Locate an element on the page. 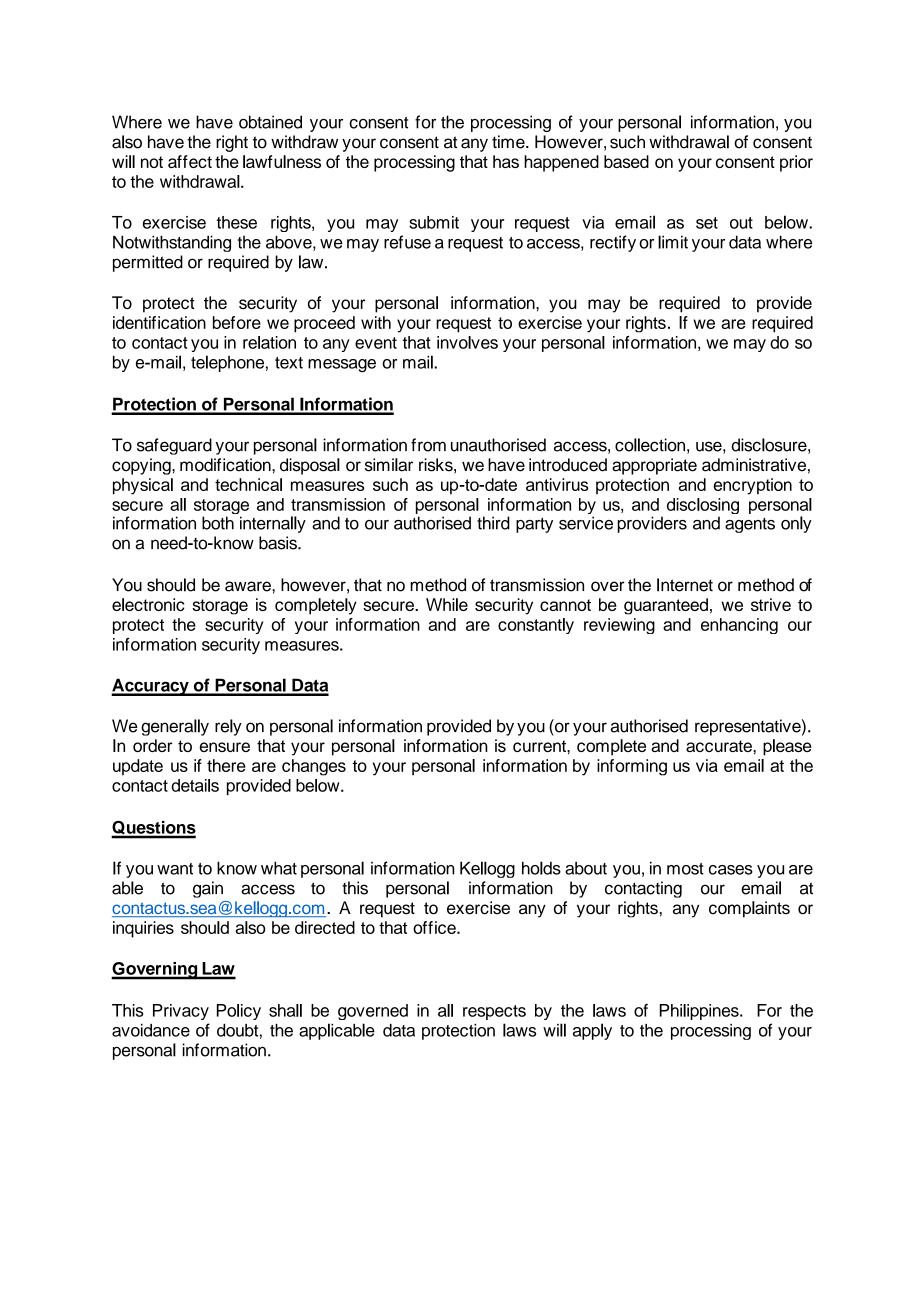 Image resolution: width=924 pixels, height=1308 pixels. enhancing is located at coordinates (739, 626).
